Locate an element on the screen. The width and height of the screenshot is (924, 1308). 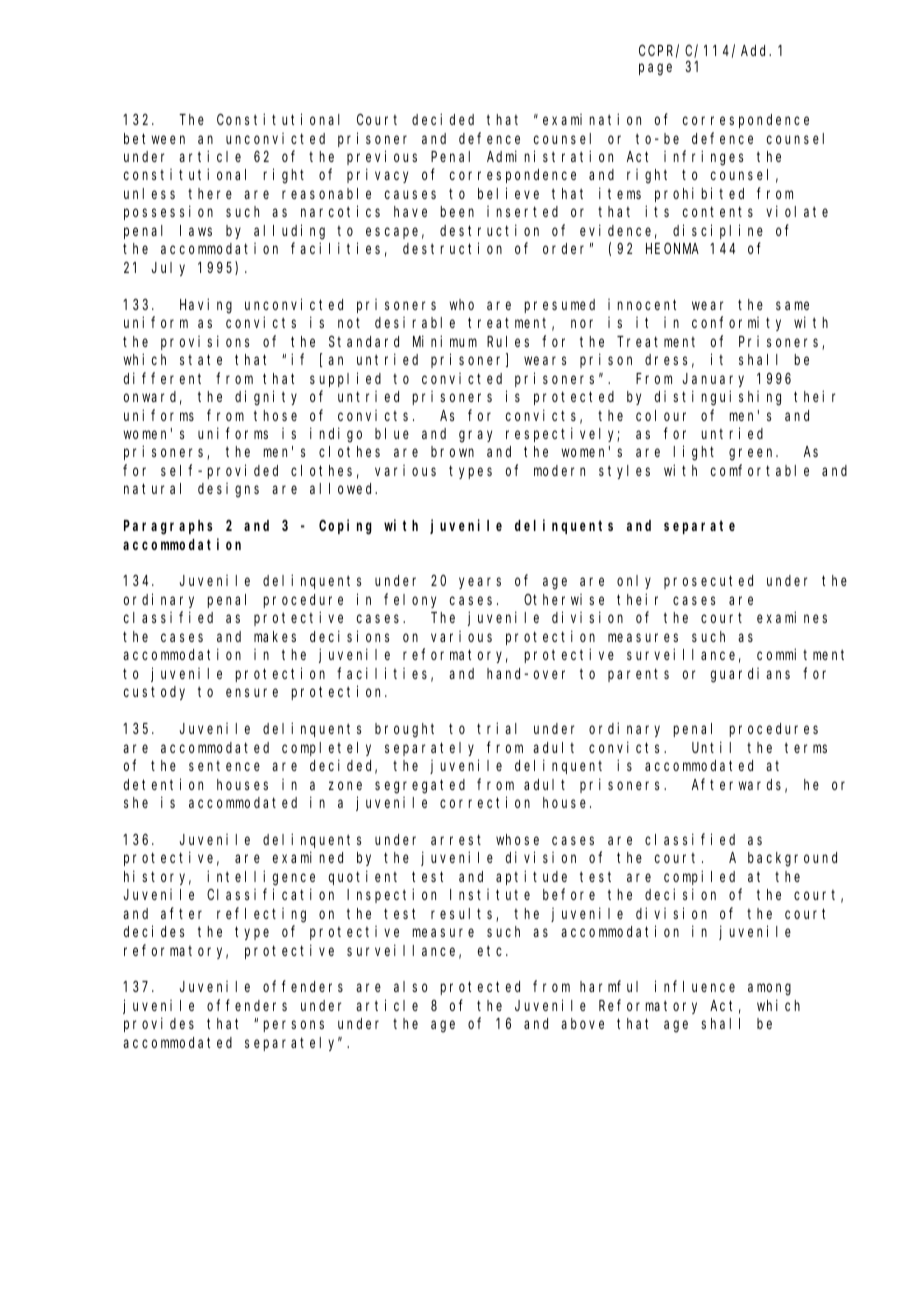
Minimum is located at coordinates (445, 341).
